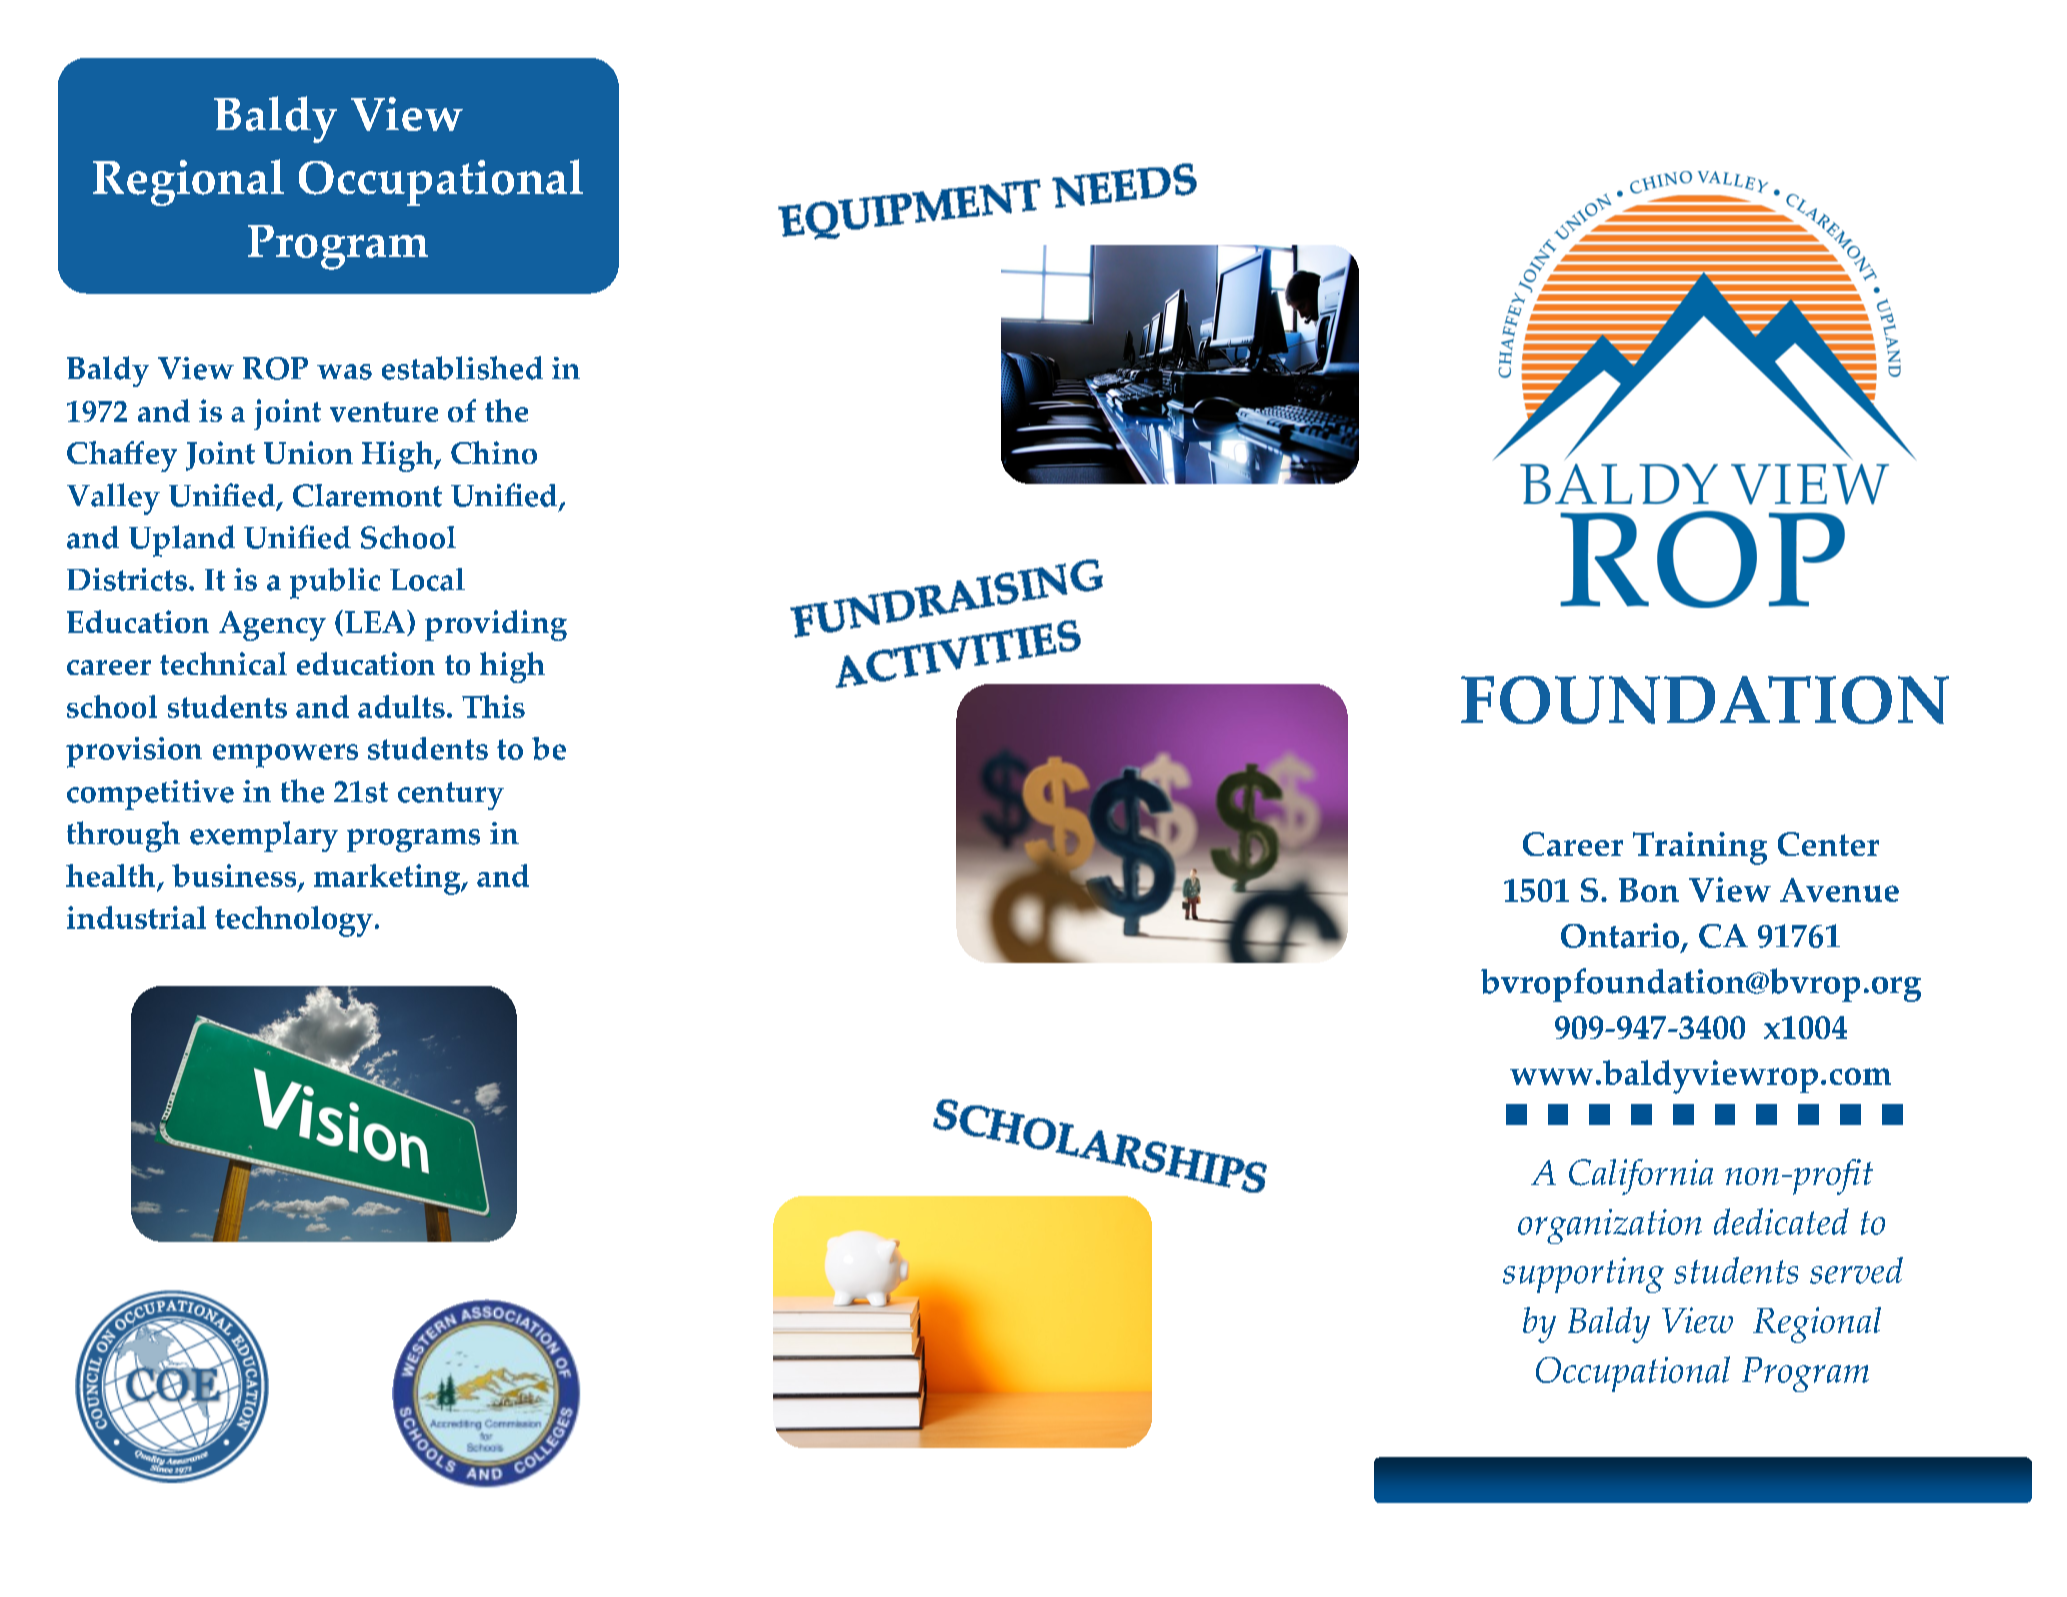 The height and width of the document is (1597, 2067). Describe the element at coordinates (1828, 844) in the document. I see `Center` at that location.
